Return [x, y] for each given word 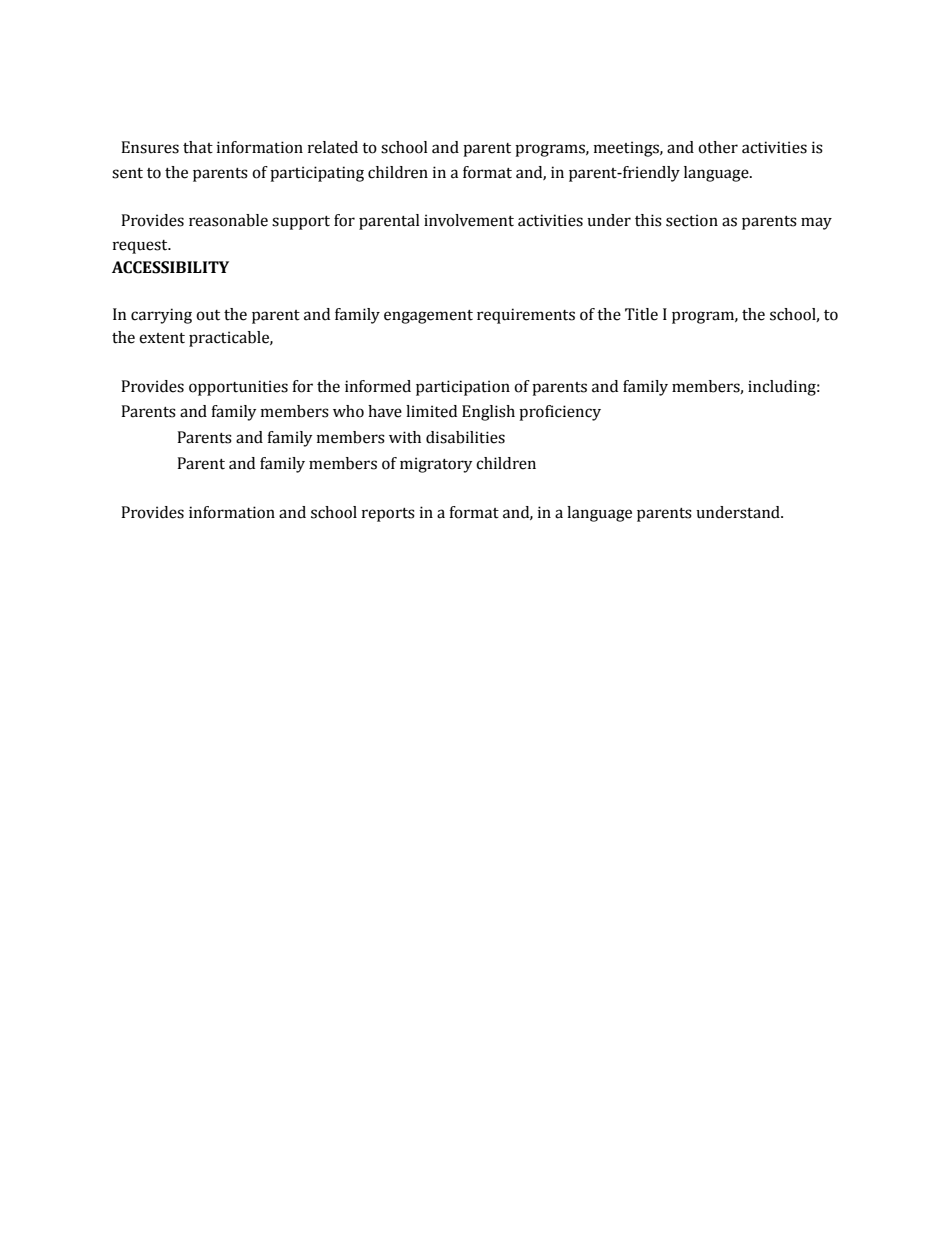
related [333, 147]
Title [641, 314]
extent [162, 338]
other [718, 147]
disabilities [465, 437]
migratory [436, 465]
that [198, 147]
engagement [428, 317]
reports [388, 515]
